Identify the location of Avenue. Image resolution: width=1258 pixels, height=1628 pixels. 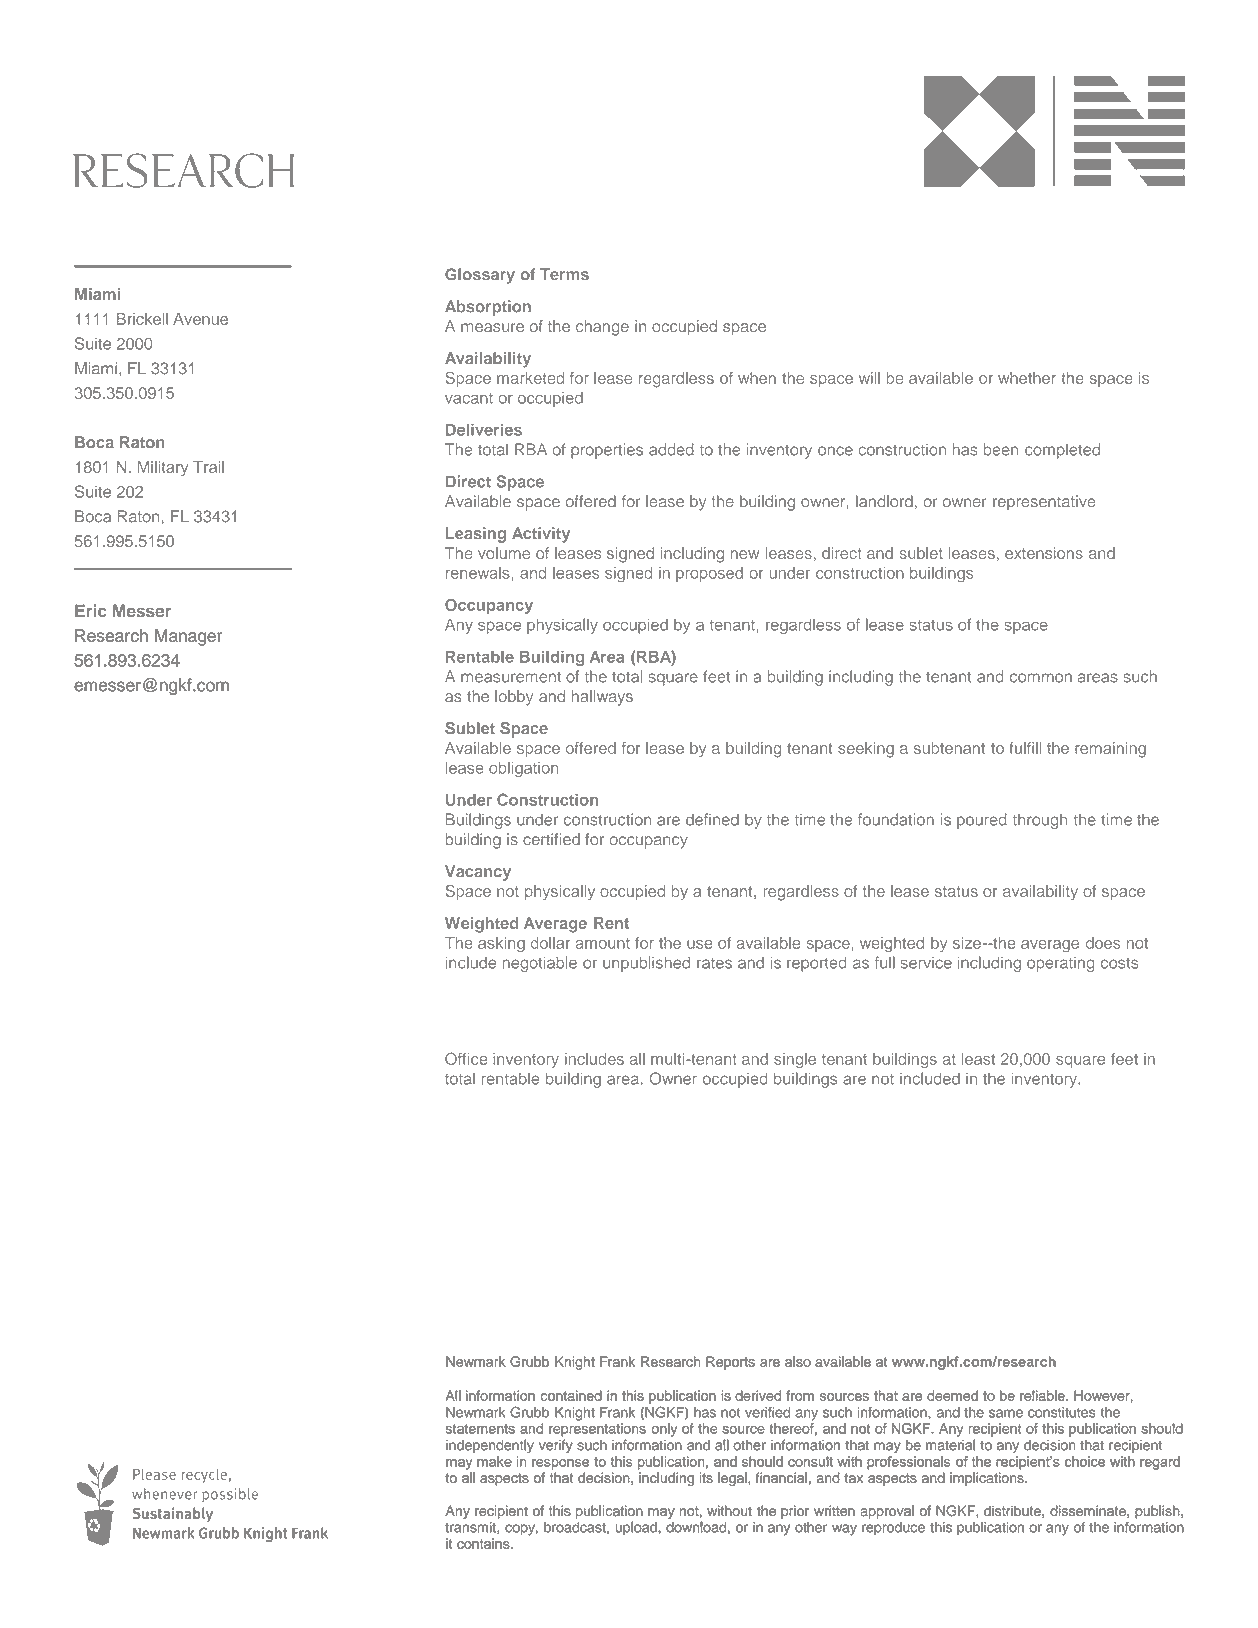
(200, 319).
